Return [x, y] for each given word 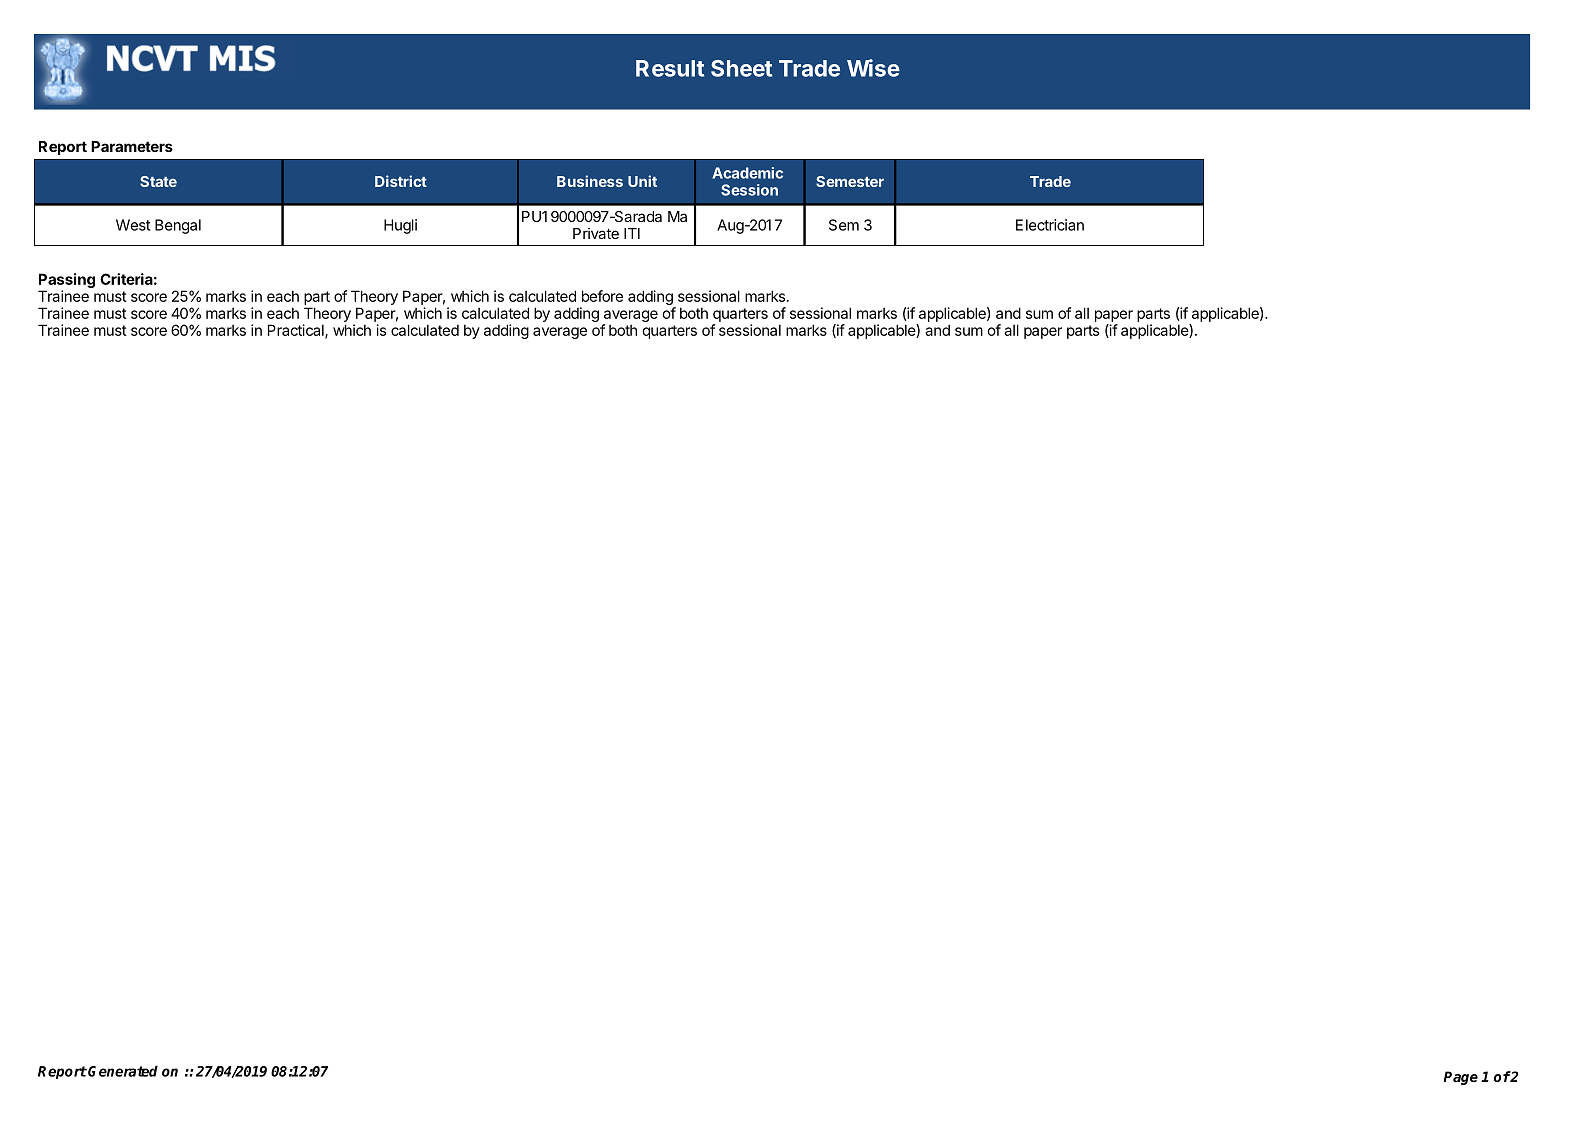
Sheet [741, 68]
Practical [297, 331]
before [602, 296]
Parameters [132, 146]
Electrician [1050, 225]
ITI [632, 233]
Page [1461, 1078]
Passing [67, 280]
